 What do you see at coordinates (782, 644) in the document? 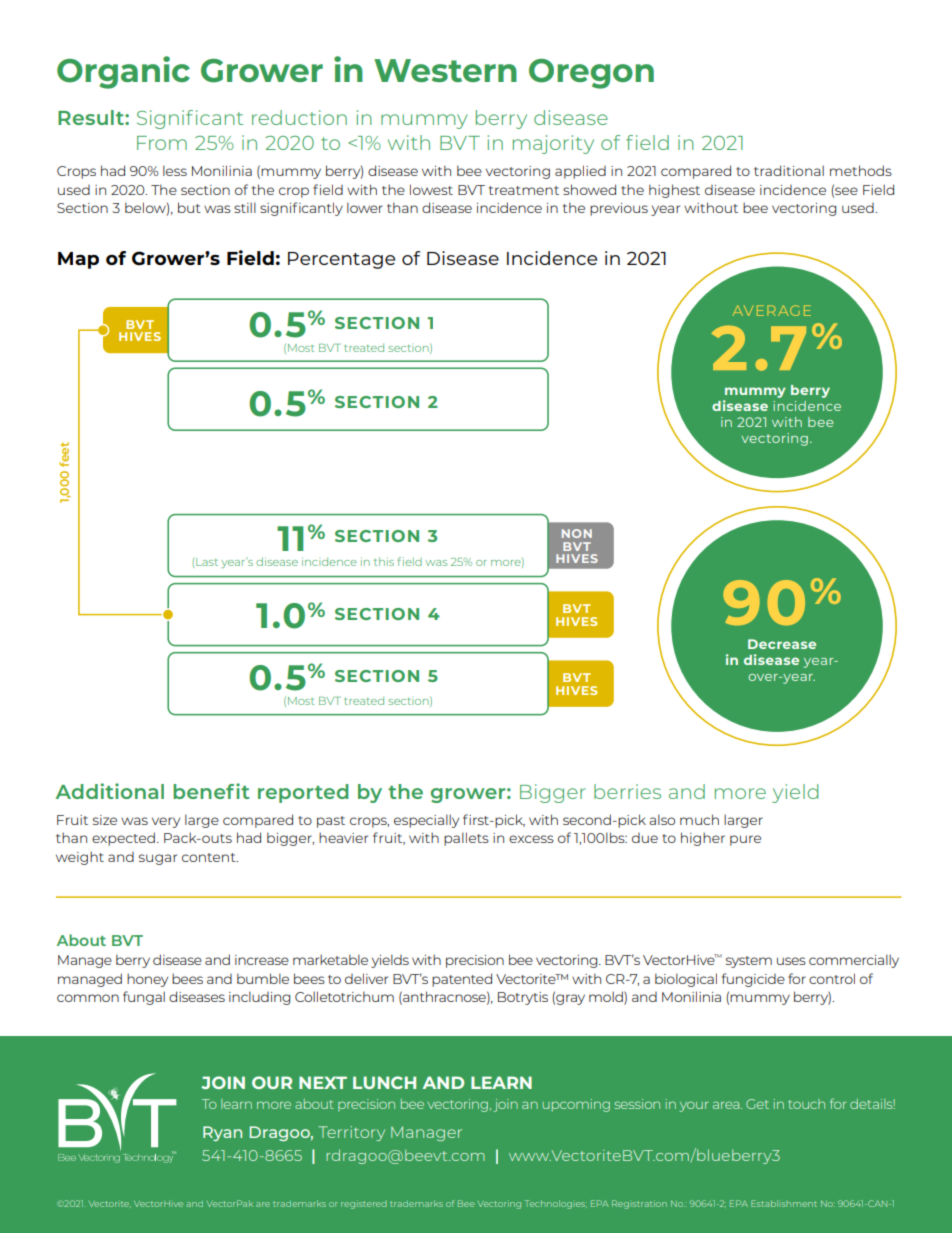
I see `Decrease` at bounding box center [782, 644].
